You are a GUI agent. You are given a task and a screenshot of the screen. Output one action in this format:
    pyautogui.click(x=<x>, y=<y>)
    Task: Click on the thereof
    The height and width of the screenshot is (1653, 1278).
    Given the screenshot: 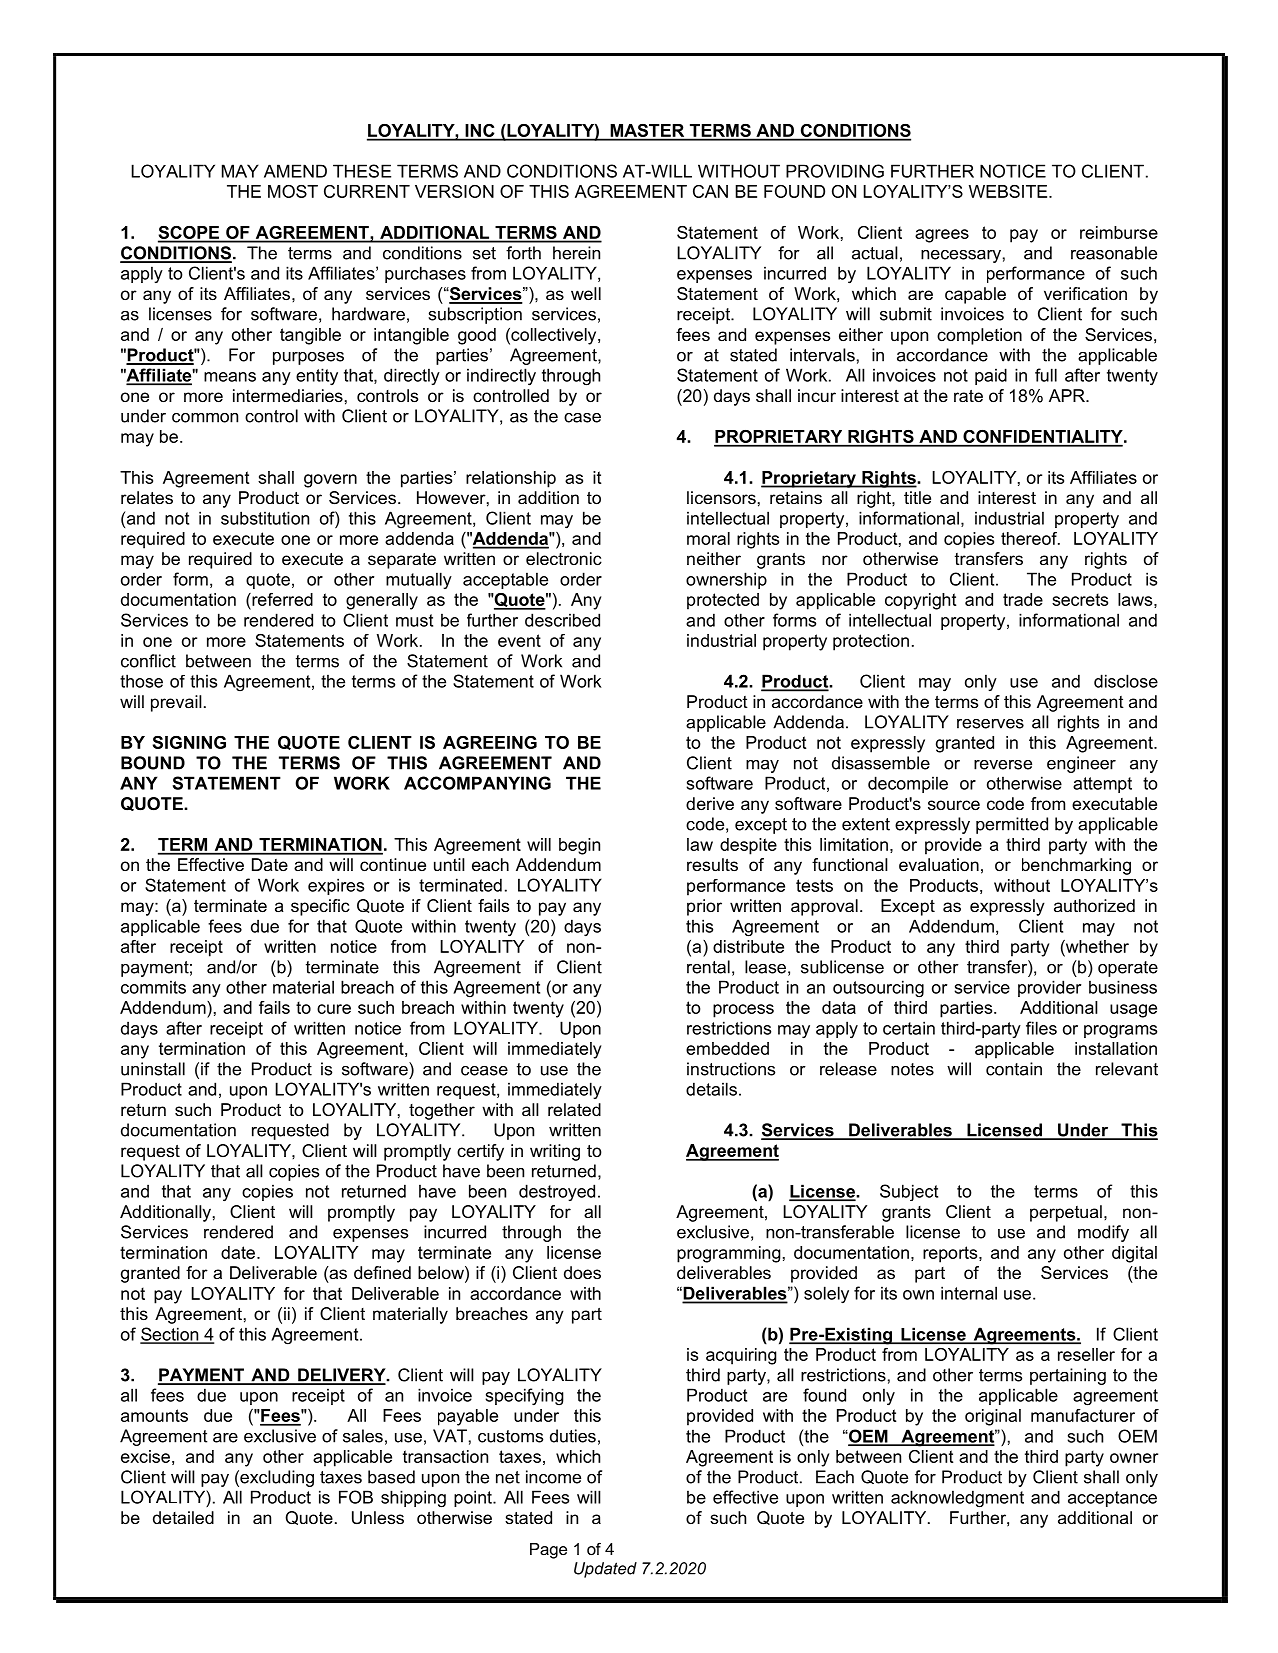 What is the action you would take?
    pyautogui.click(x=1030, y=538)
